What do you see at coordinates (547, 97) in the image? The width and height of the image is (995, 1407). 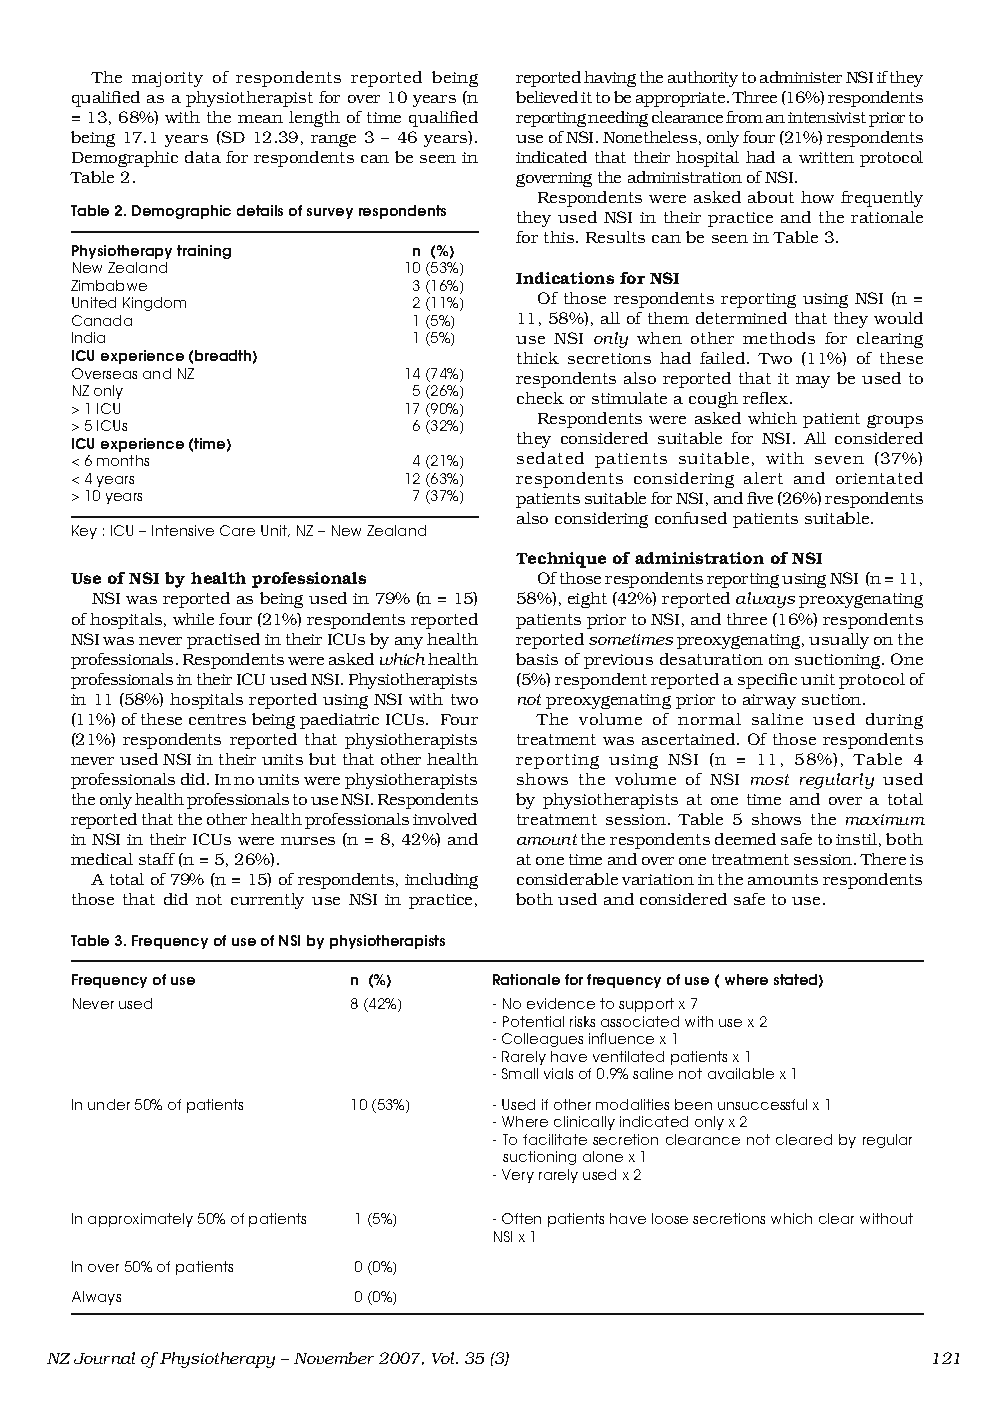 I see `believed` at bounding box center [547, 97].
